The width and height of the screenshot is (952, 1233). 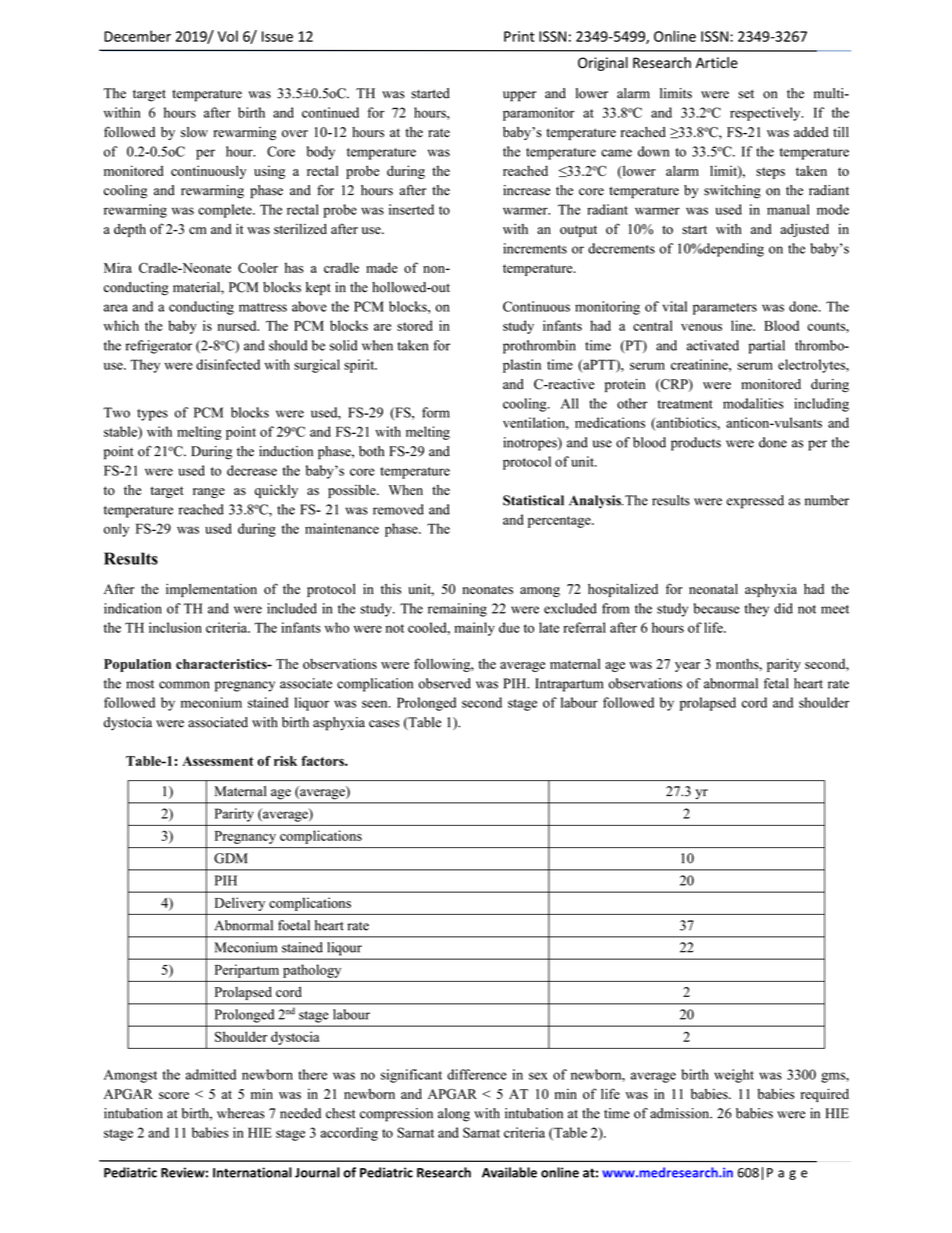 I want to click on partial, so click(x=767, y=347).
